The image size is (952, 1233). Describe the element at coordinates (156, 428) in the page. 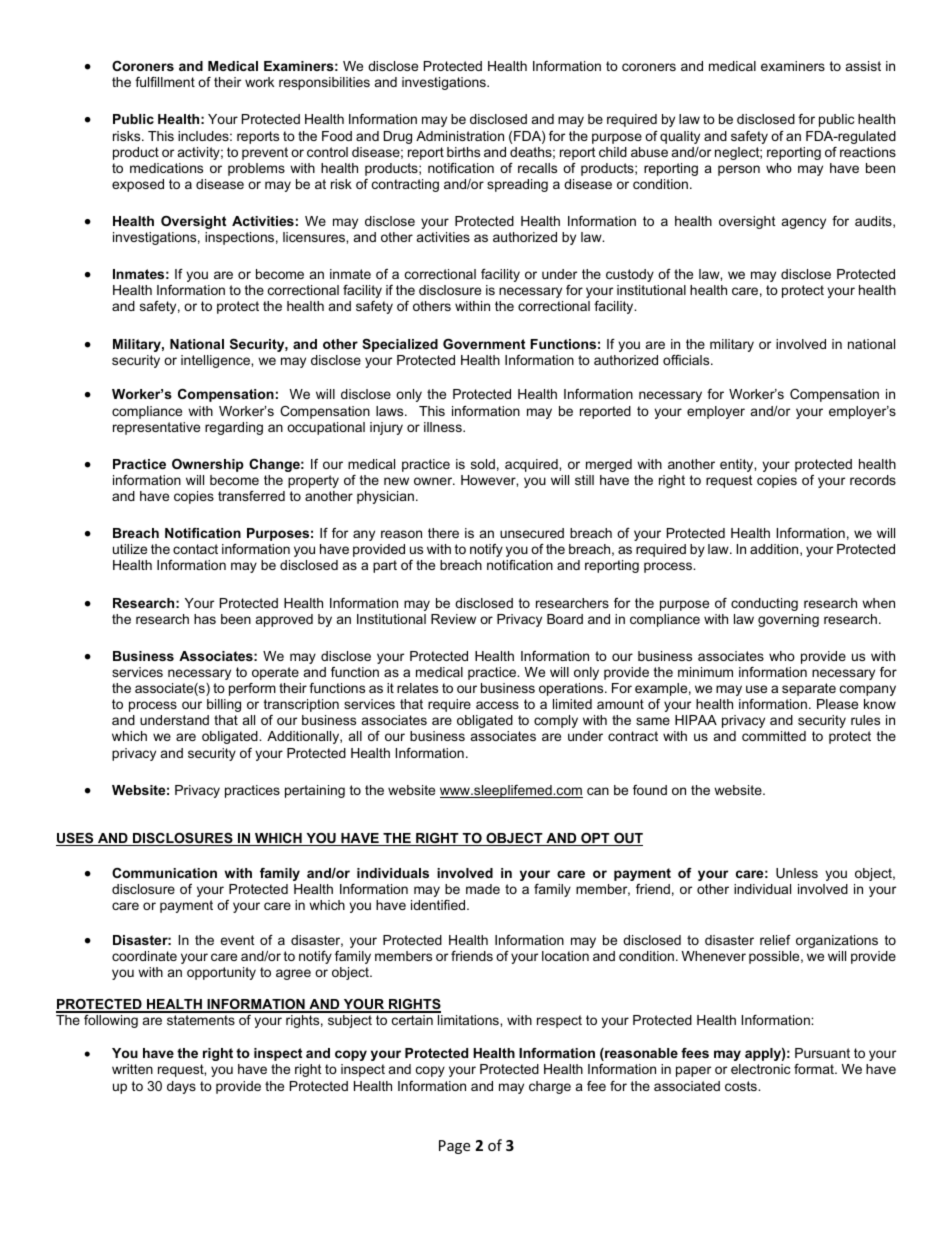

I see `representative` at that location.
